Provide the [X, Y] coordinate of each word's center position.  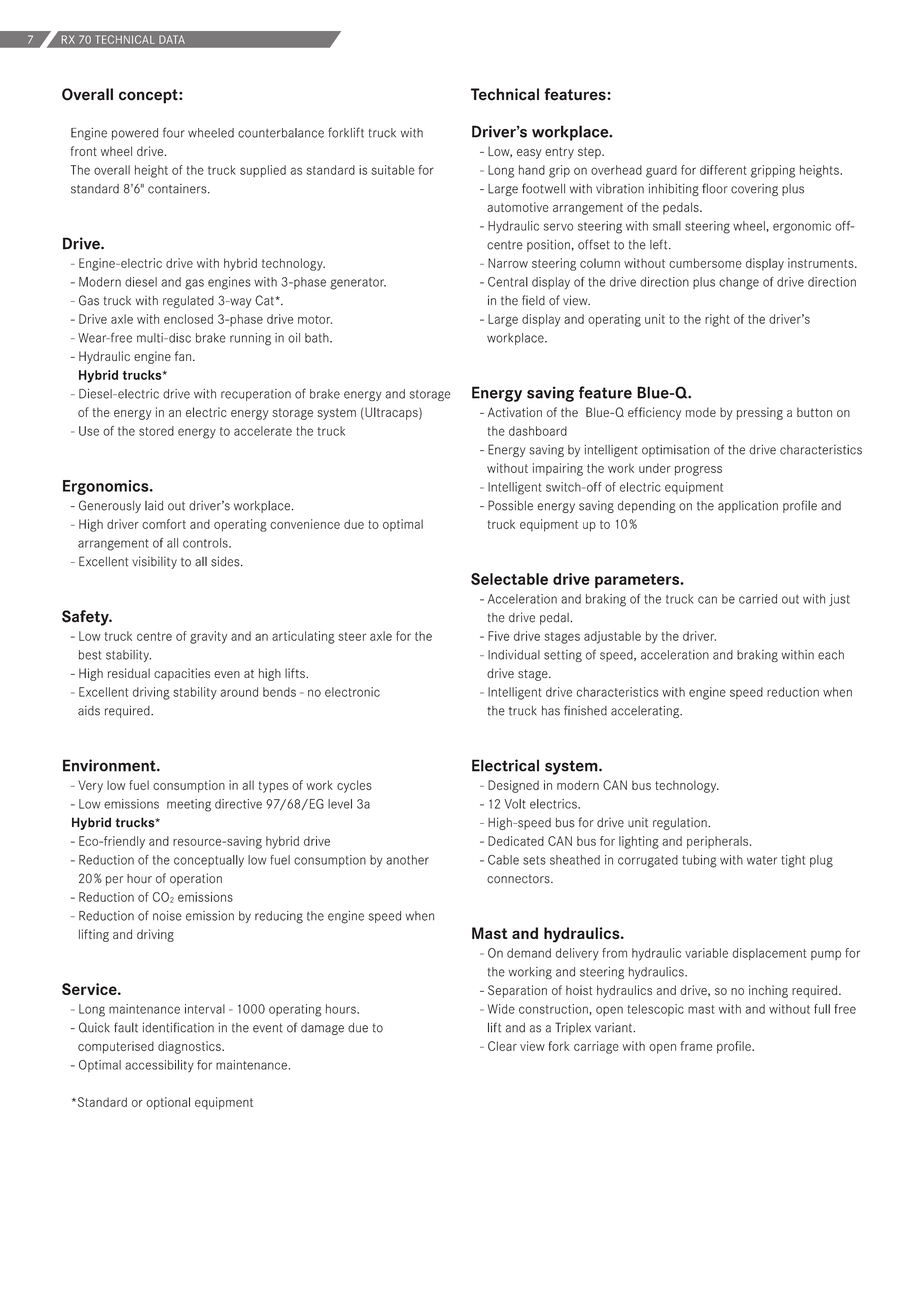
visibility [154, 562]
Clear [502, 1046]
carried [758, 599]
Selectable [509, 579]
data [172, 39]
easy [529, 154]
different [723, 170]
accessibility [159, 1066]
